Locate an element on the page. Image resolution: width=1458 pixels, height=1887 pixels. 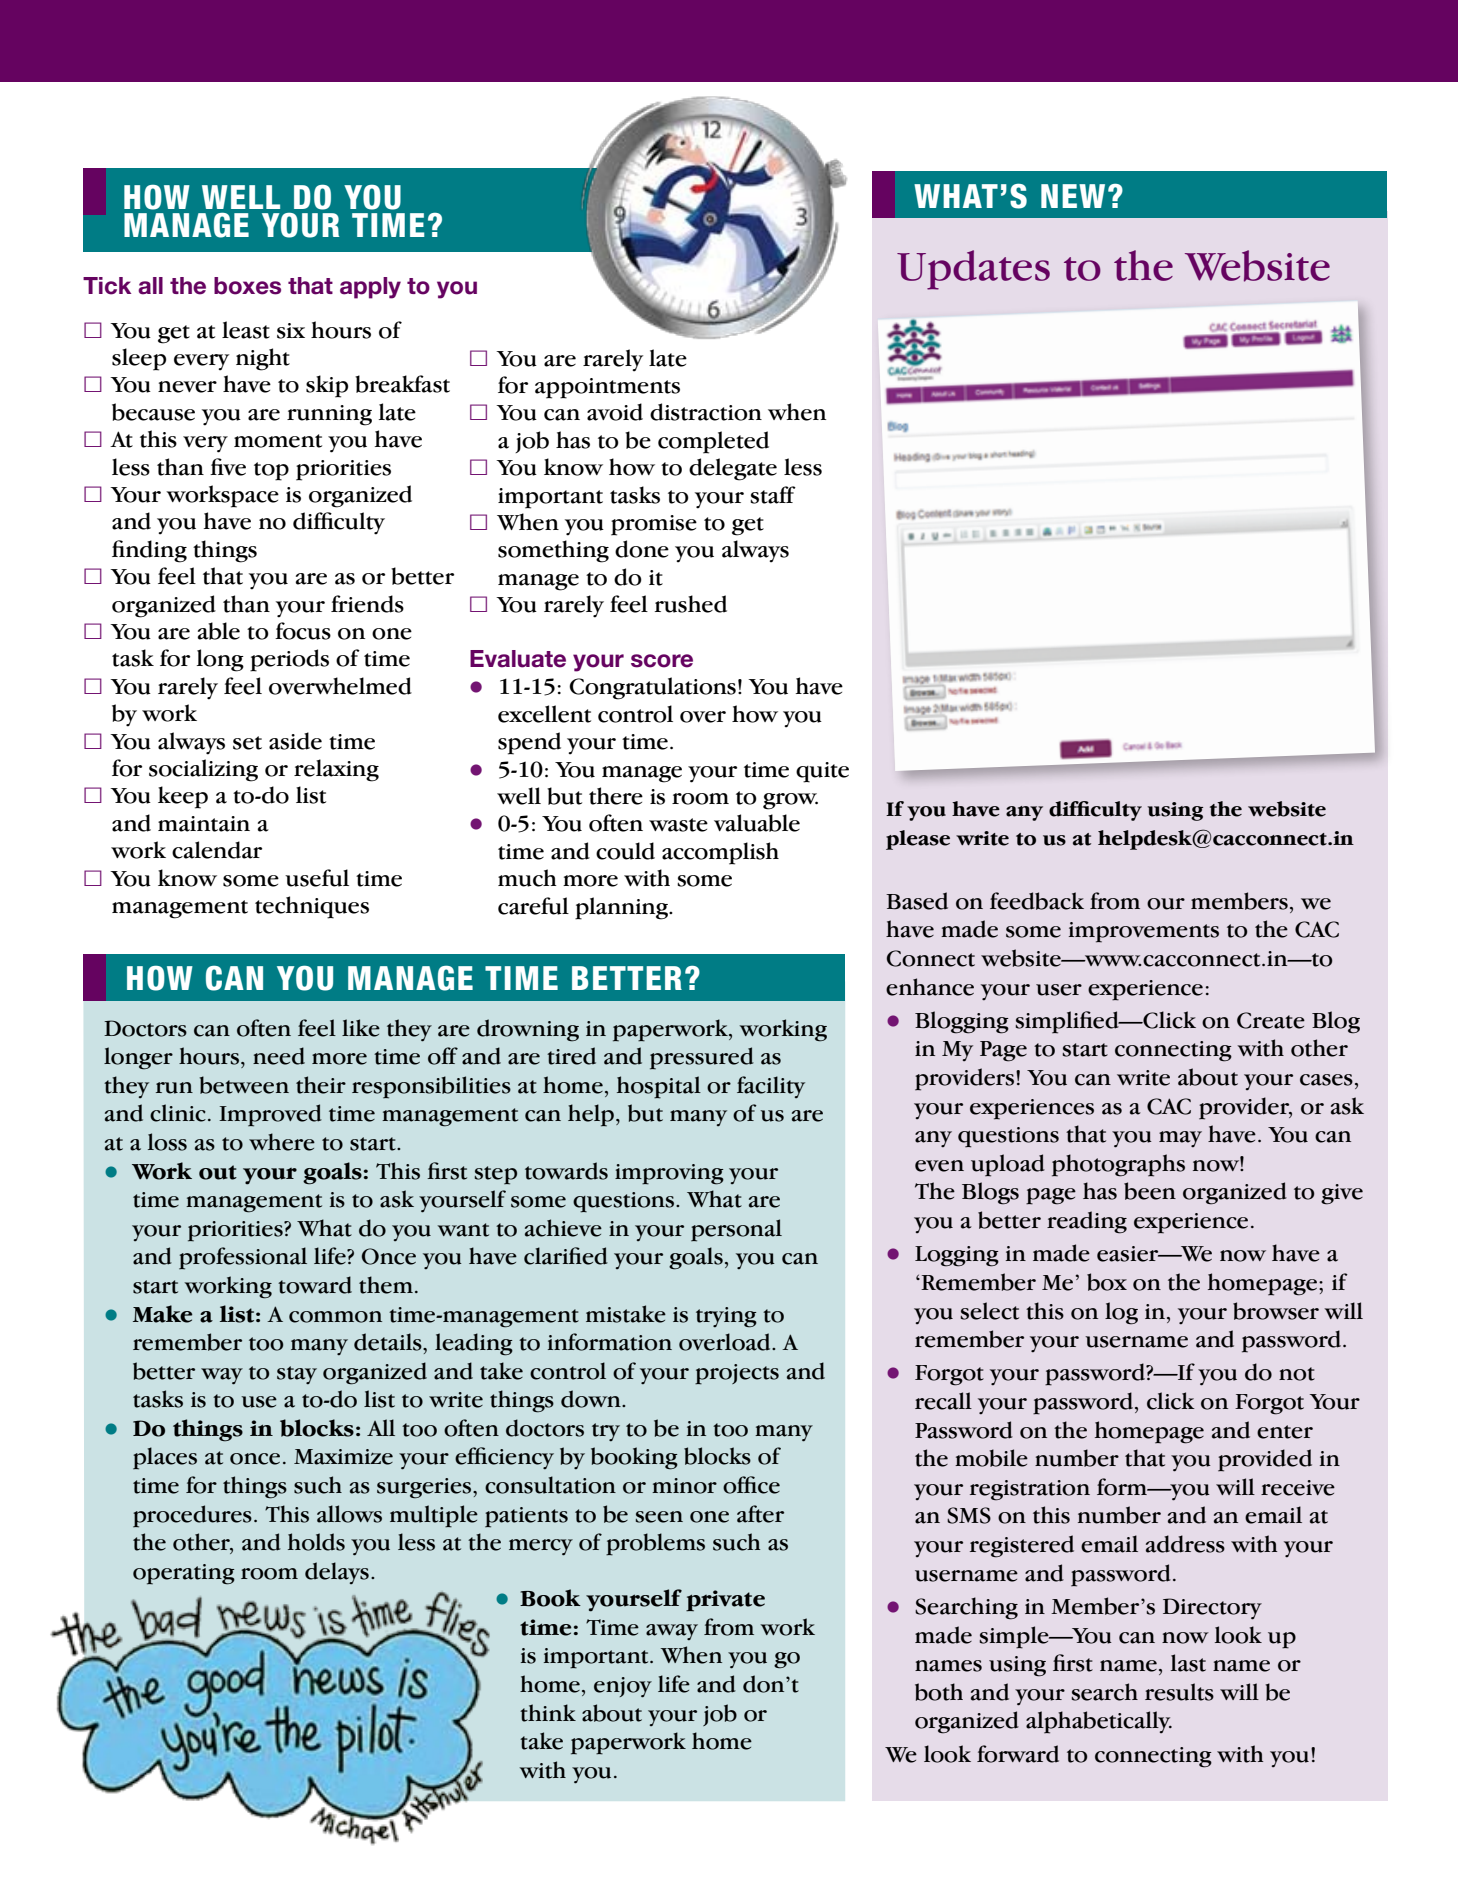
Updates is located at coordinates (973, 270).
